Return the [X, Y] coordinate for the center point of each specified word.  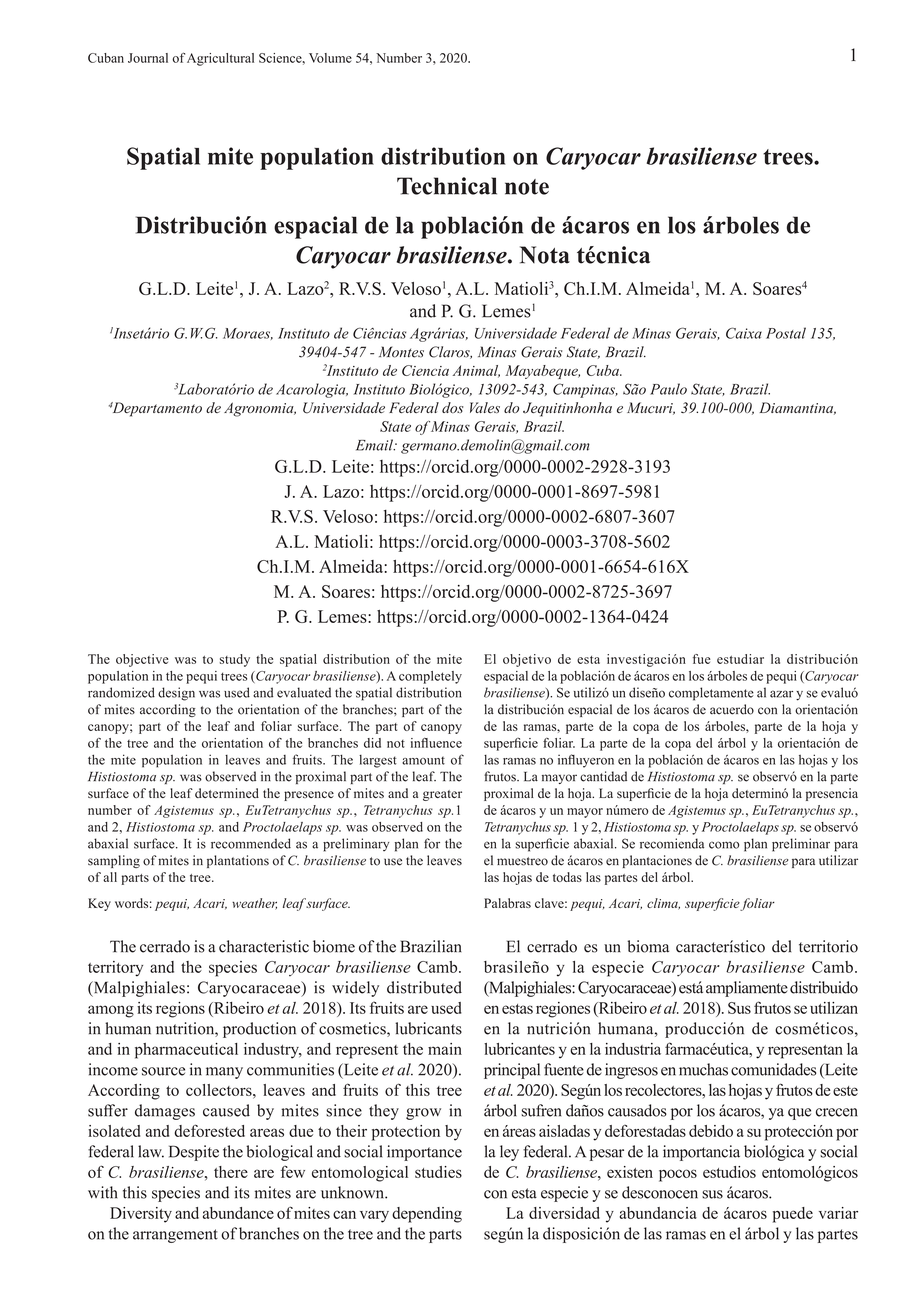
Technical [447, 186]
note [527, 187]
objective [142, 660]
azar [781, 694]
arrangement [175, 1236]
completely [430, 677]
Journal [148, 58]
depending [427, 1215]
